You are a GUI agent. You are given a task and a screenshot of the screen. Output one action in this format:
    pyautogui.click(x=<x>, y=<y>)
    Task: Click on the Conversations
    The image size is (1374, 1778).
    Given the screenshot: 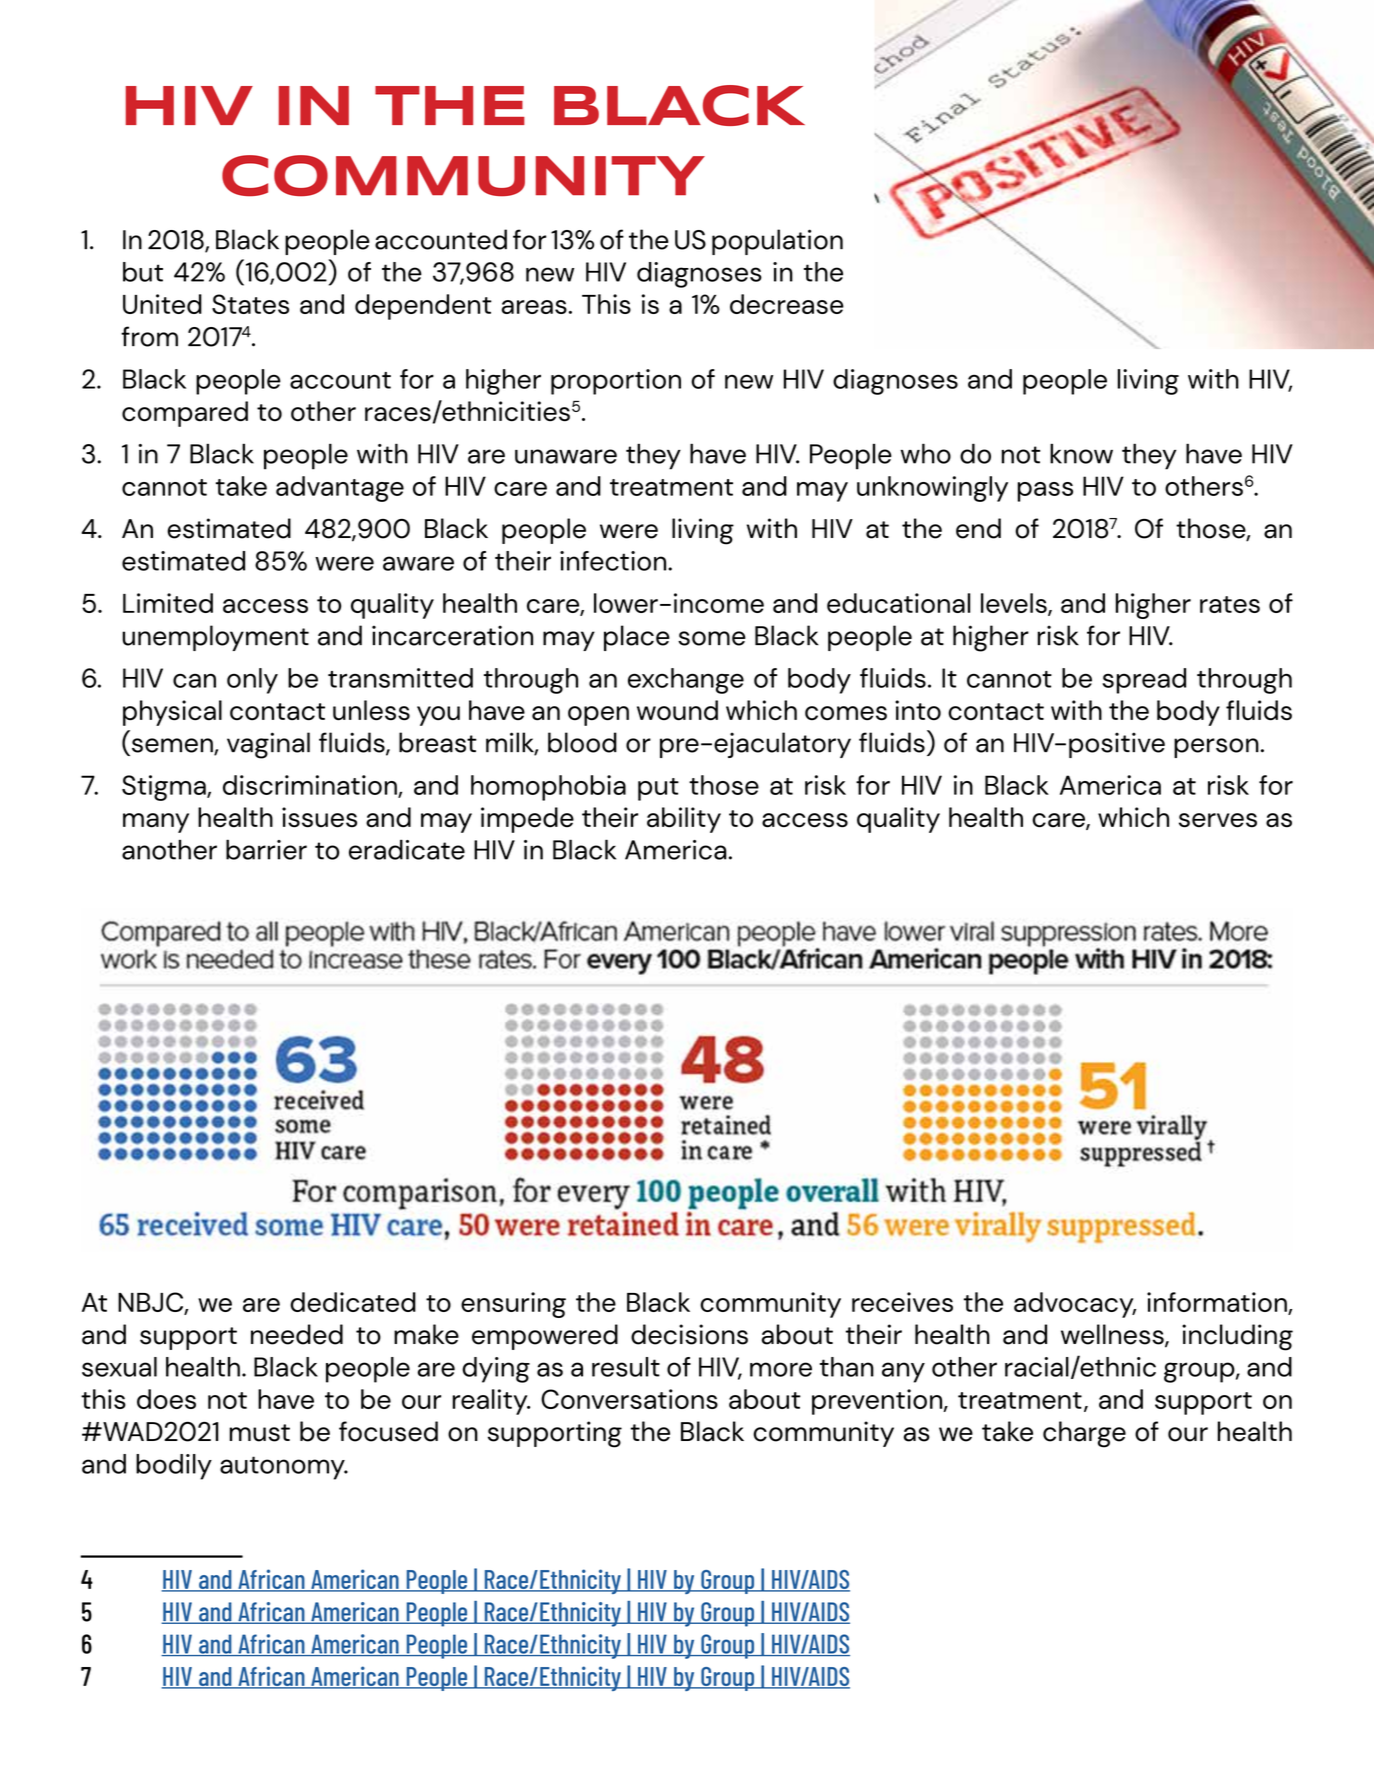 What is the action you would take?
    pyautogui.click(x=629, y=1399)
